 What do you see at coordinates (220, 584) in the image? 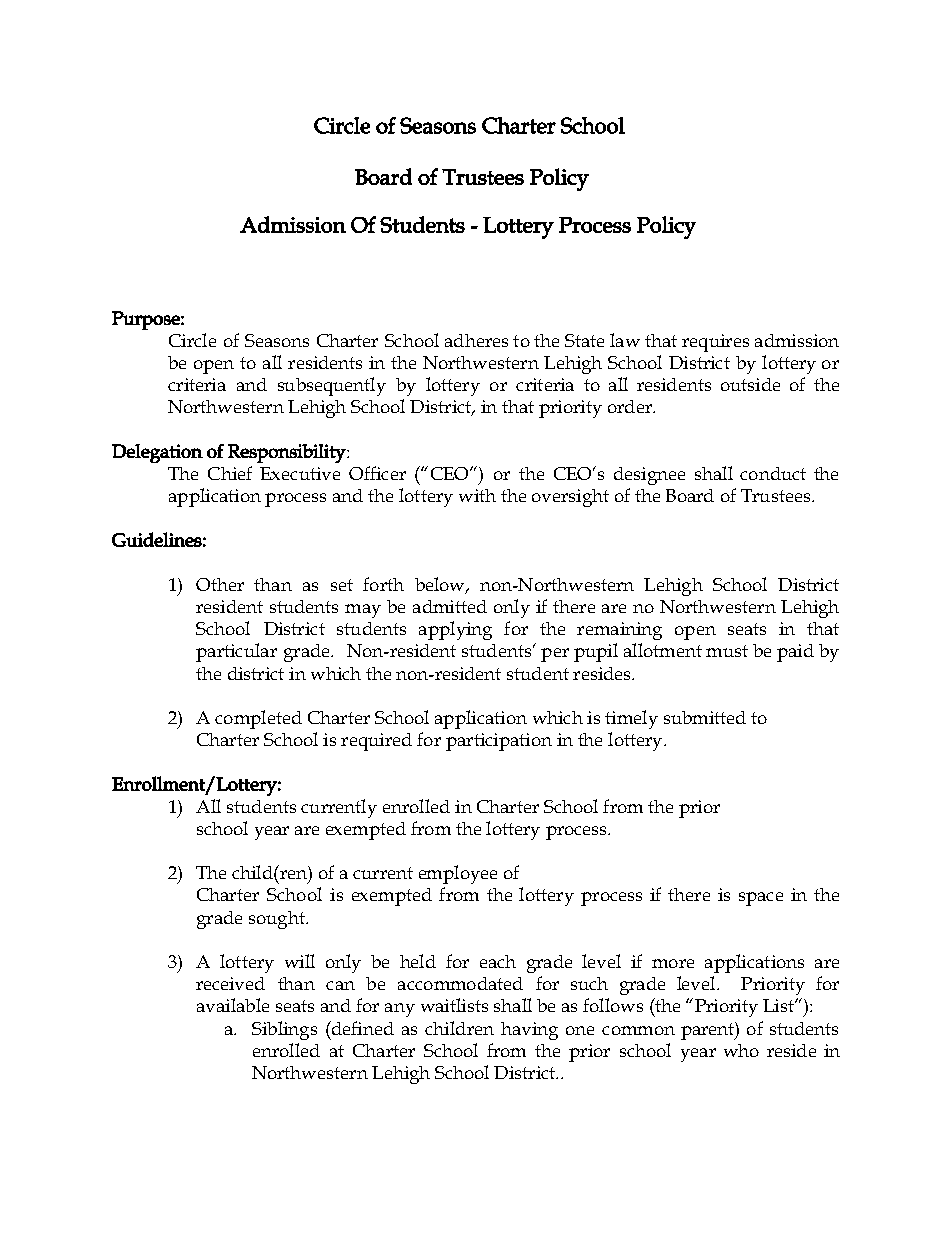
I see `Other` at bounding box center [220, 584].
